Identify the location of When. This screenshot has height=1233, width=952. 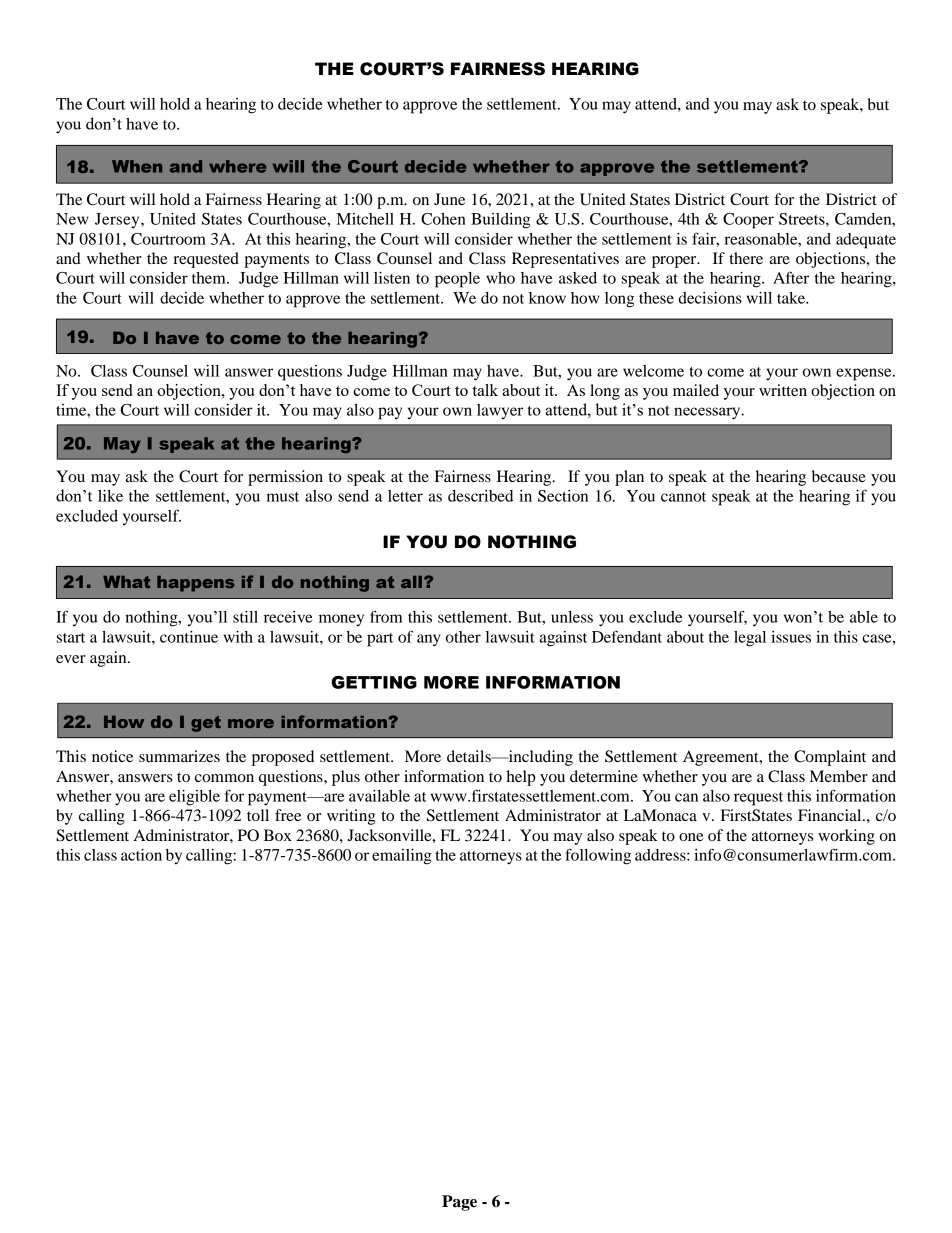
(137, 166).
